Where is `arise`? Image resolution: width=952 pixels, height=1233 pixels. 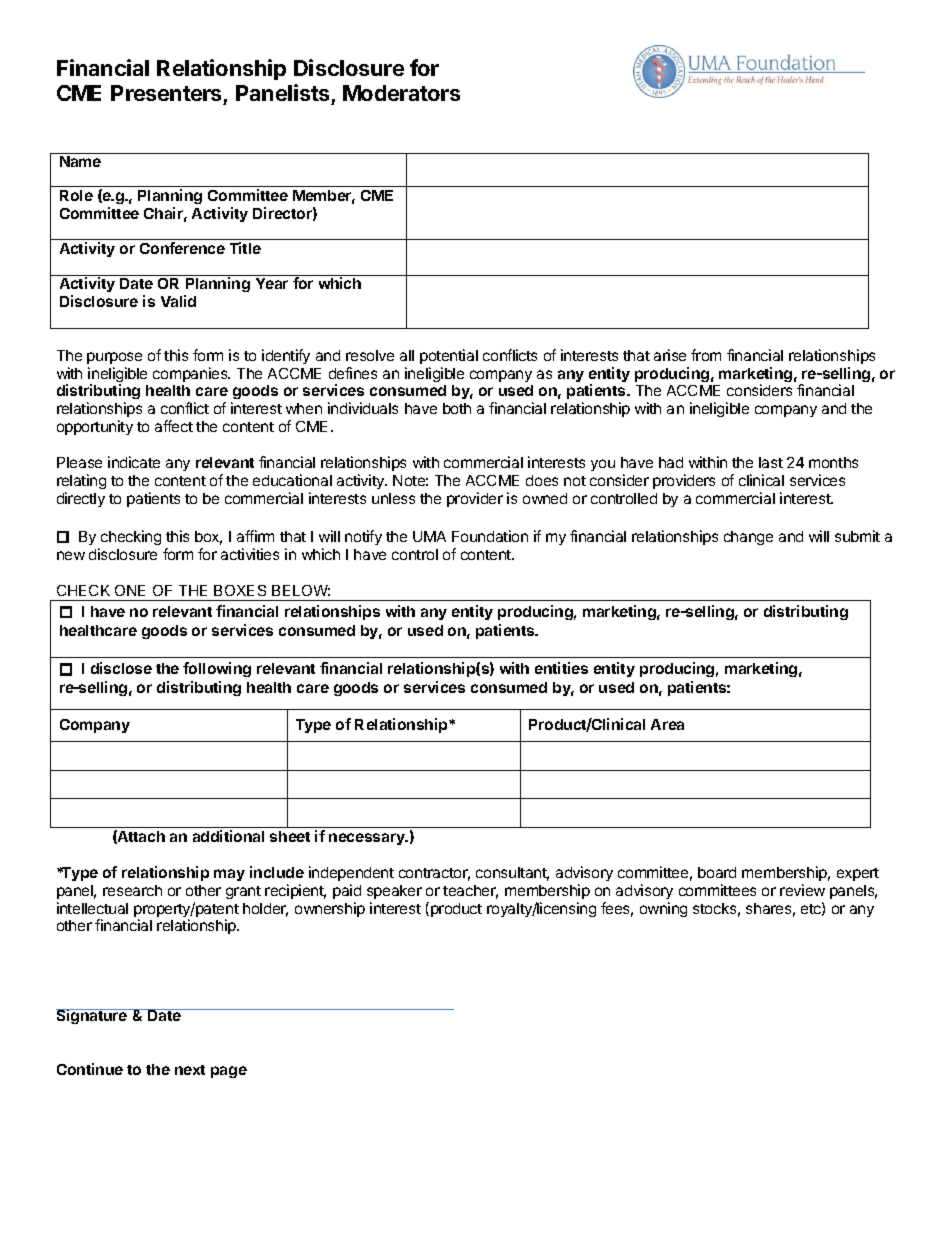
arise is located at coordinates (670, 355).
